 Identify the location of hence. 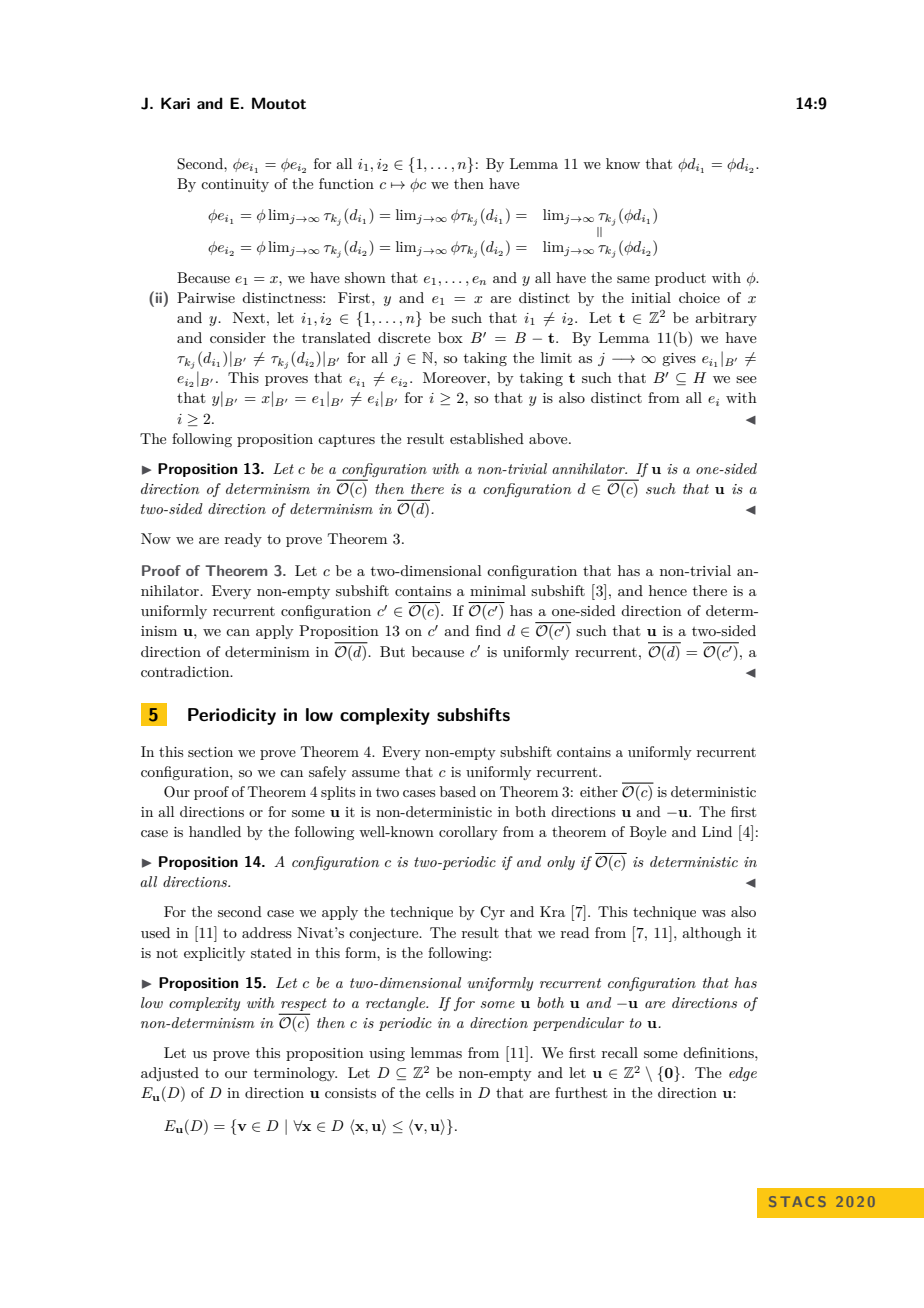
(668, 590).
